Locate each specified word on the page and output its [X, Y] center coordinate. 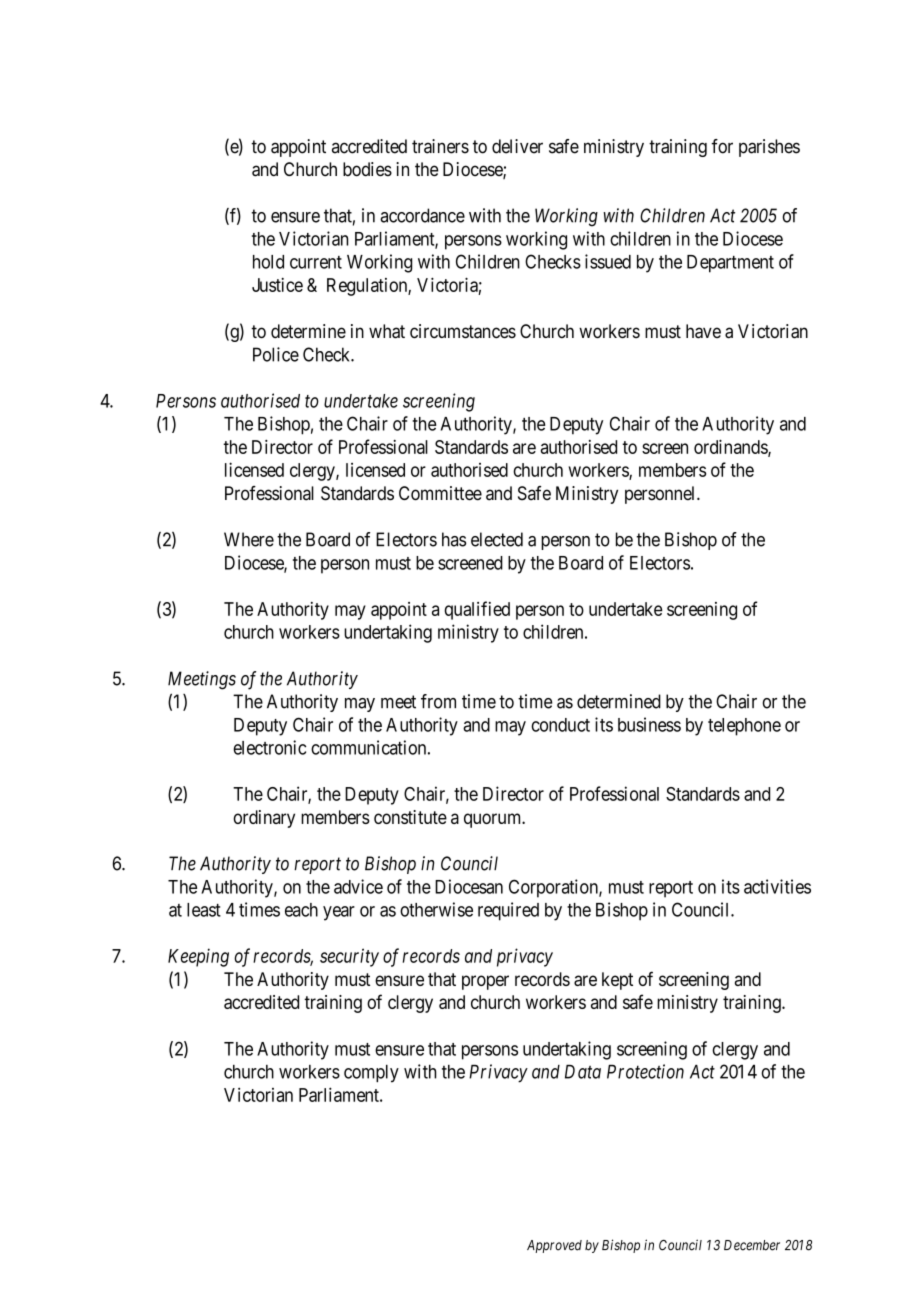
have [703, 331]
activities [777, 886]
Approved [554, 1246]
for [722, 146]
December [752, 1245]
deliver [517, 146]
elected [497, 539]
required [508, 911]
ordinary [264, 819]
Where [249, 539]
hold [268, 262]
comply [371, 1074]
